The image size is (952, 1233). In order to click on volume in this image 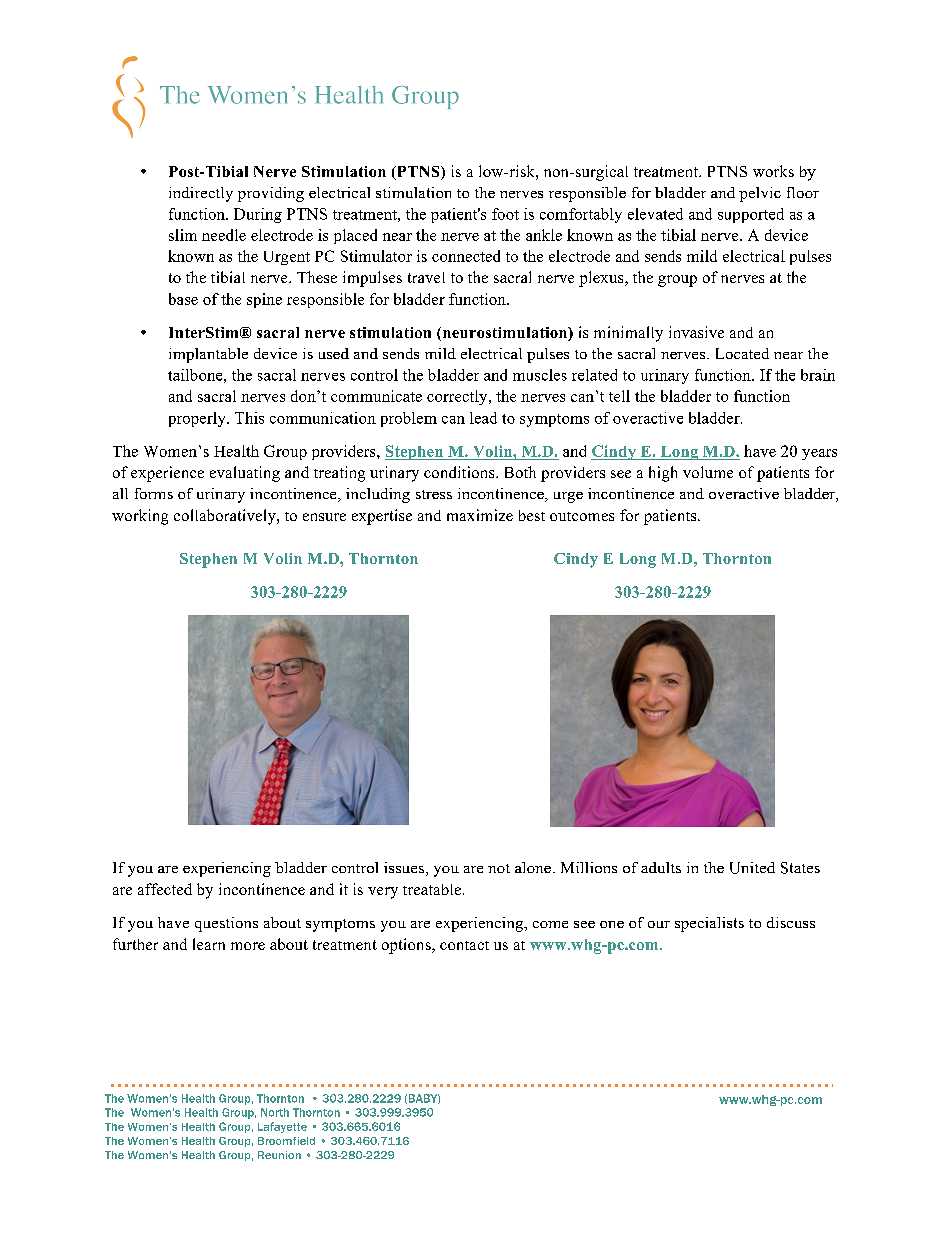, I will do `click(708, 472)`.
